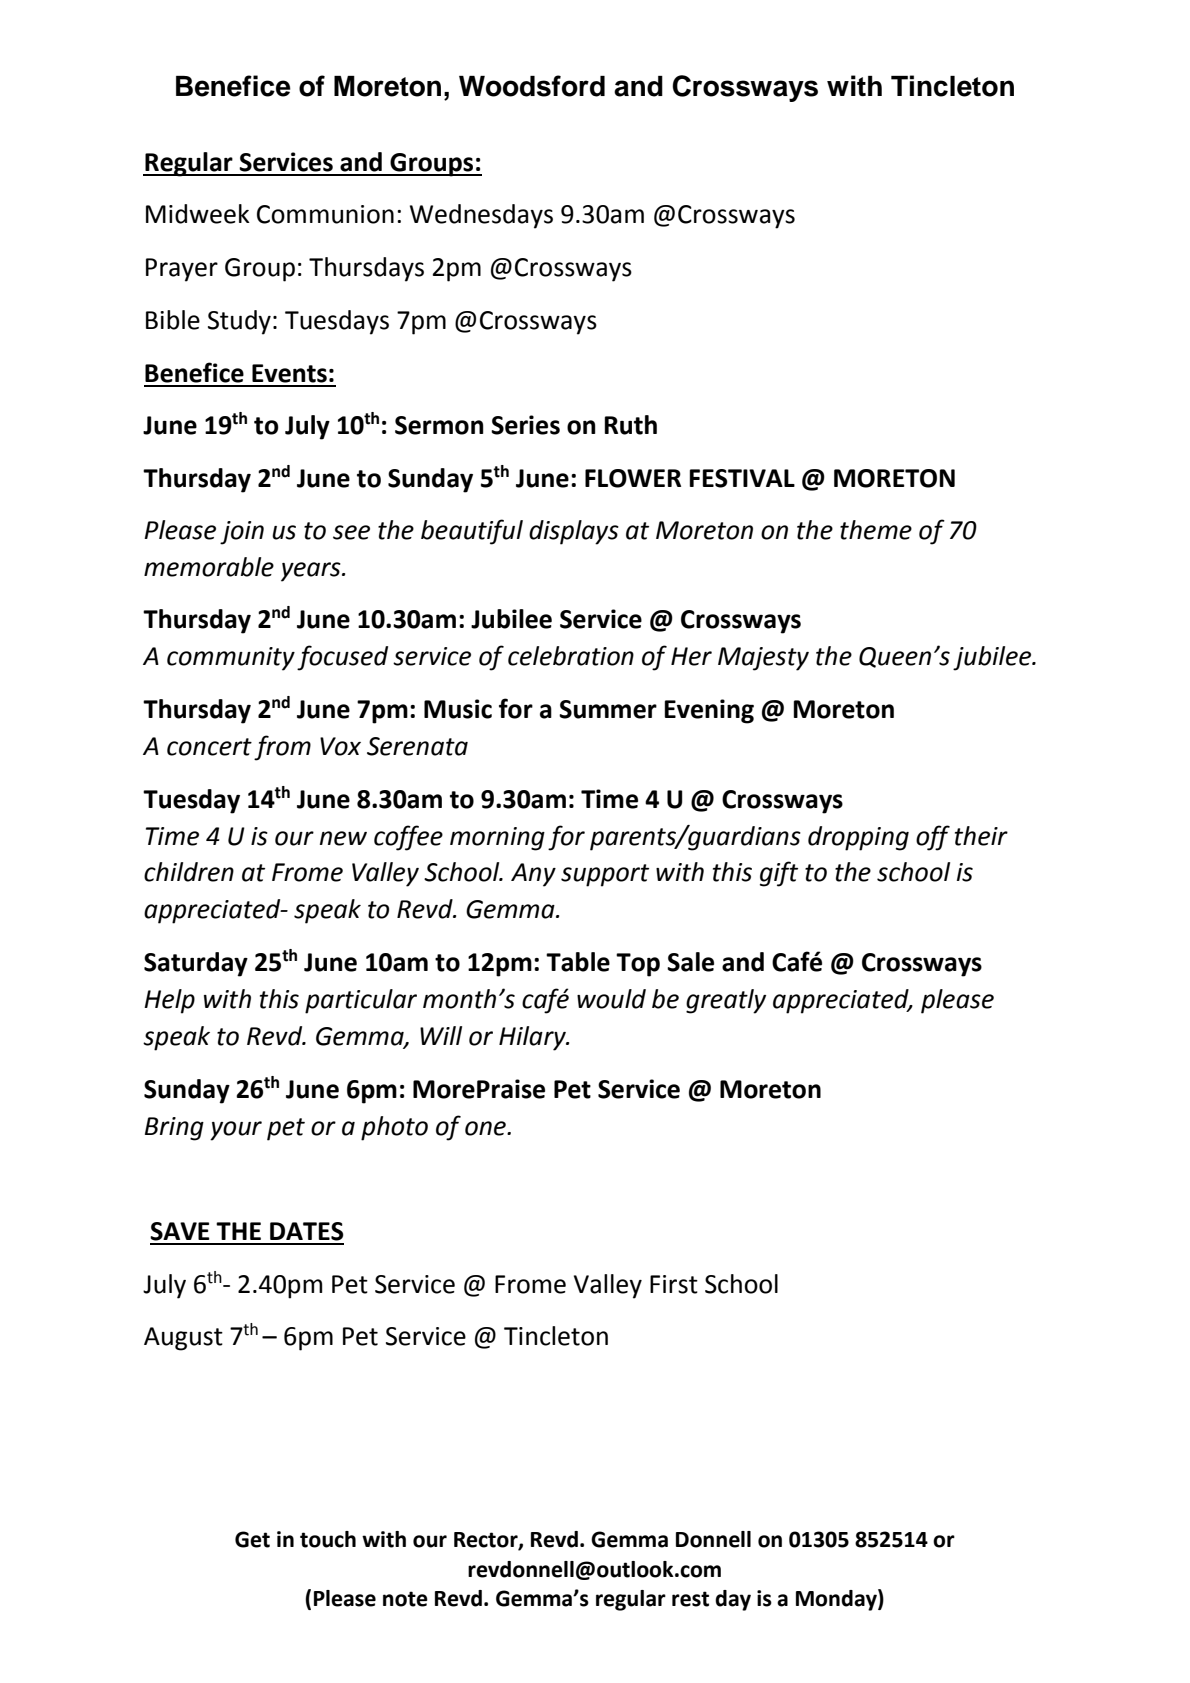 This screenshot has height=1683, width=1190. What do you see at coordinates (252, 1539) in the screenshot?
I see `Get` at bounding box center [252, 1539].
